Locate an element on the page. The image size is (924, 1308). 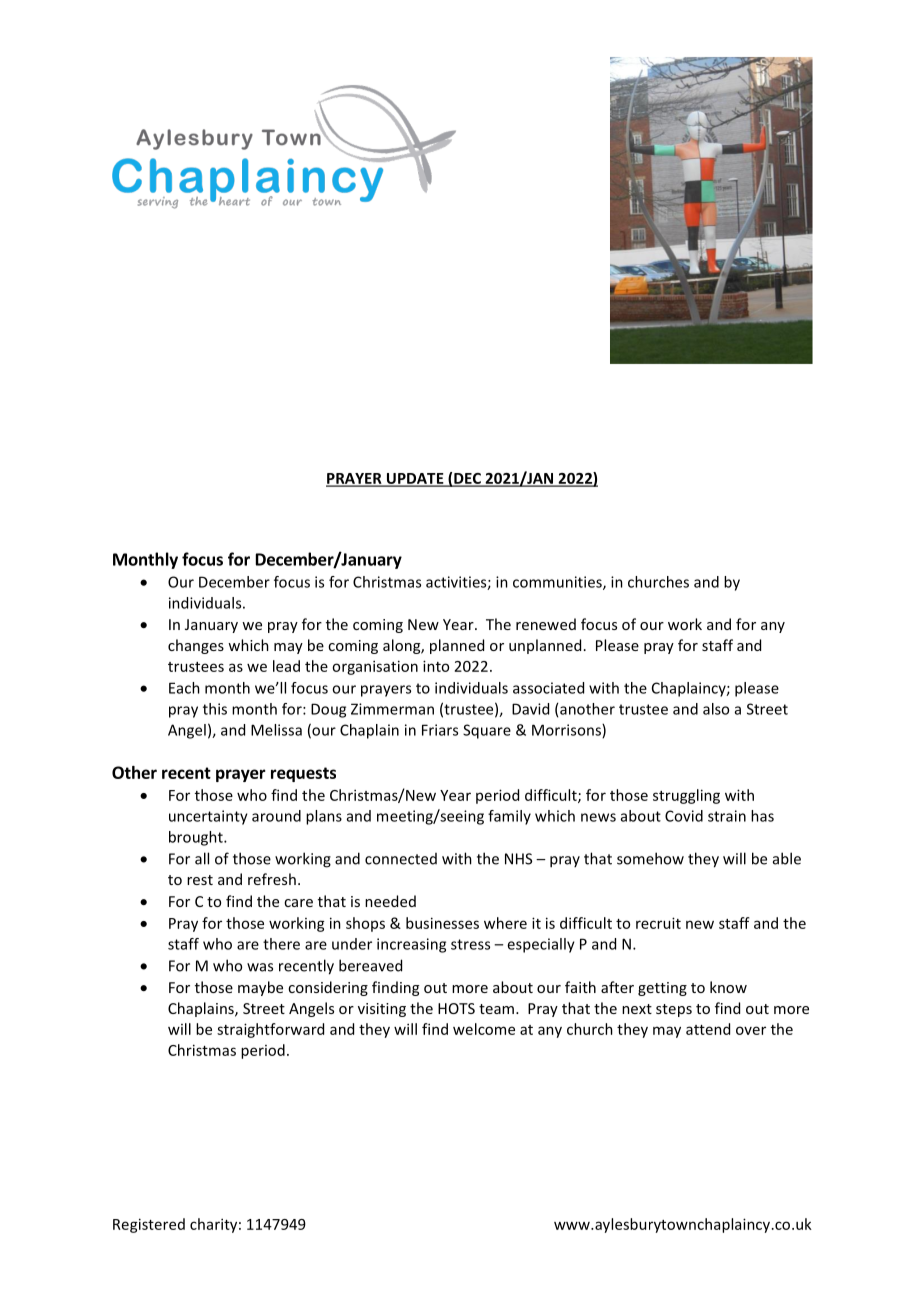
Registered is located at coordinates (149, 1225).
